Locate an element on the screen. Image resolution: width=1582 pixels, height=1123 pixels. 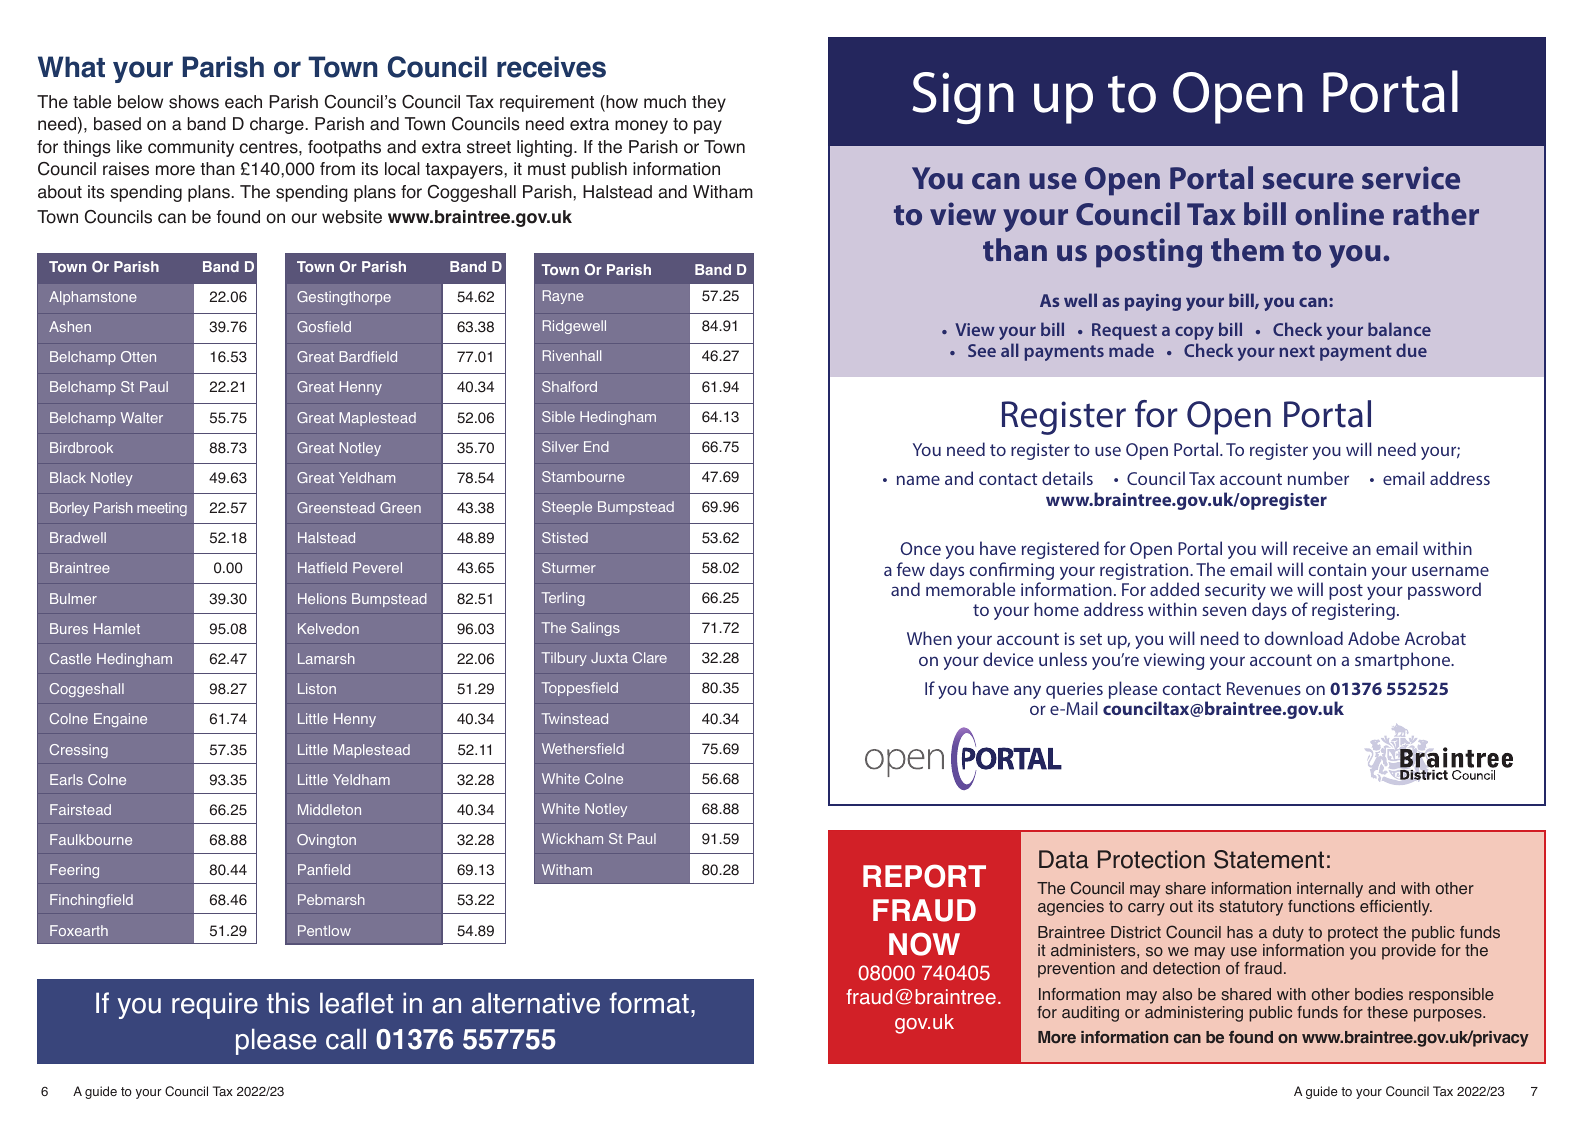
each is located at coordinates (243, 102).
